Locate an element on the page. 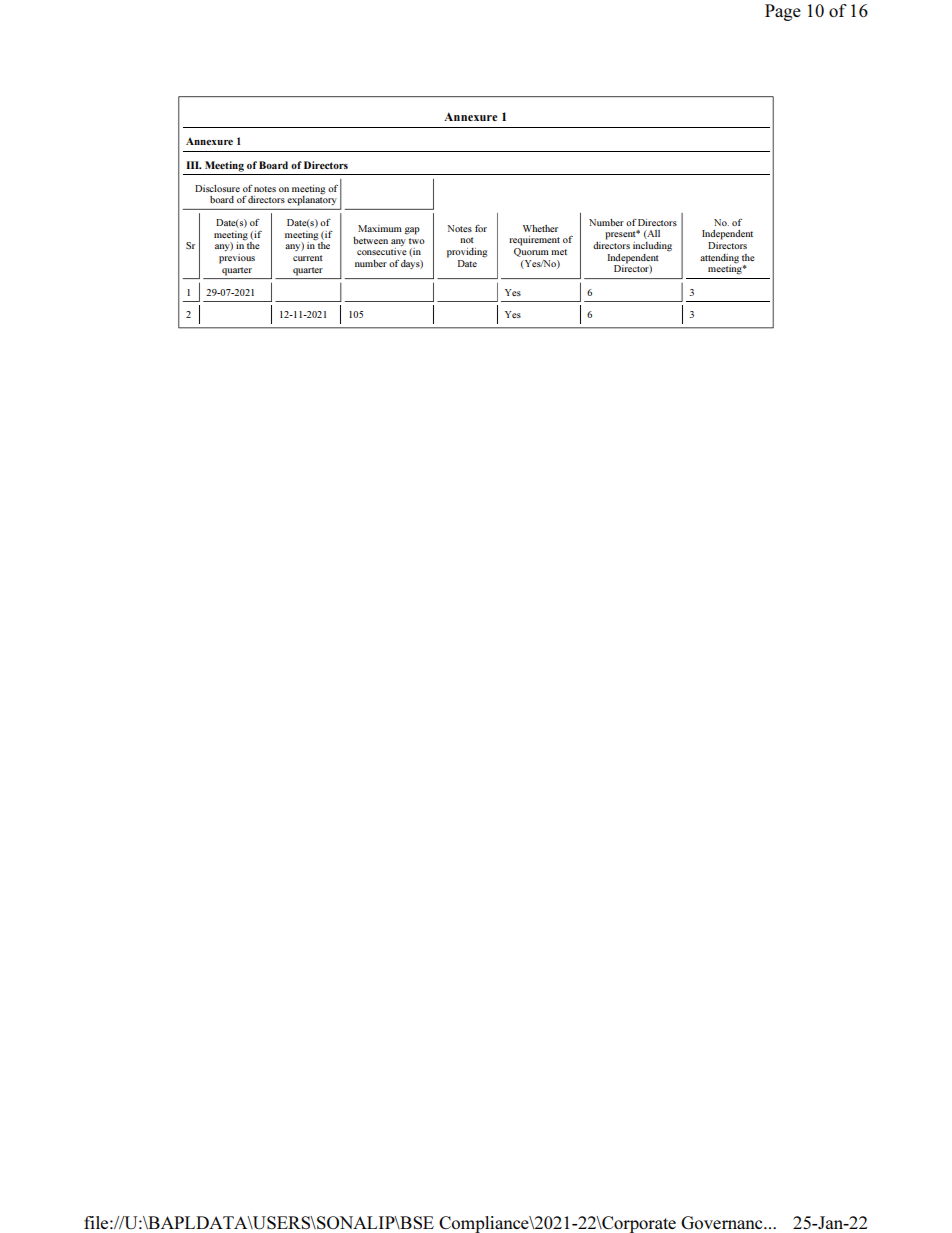  previous is located at coordinates (237, 259).
